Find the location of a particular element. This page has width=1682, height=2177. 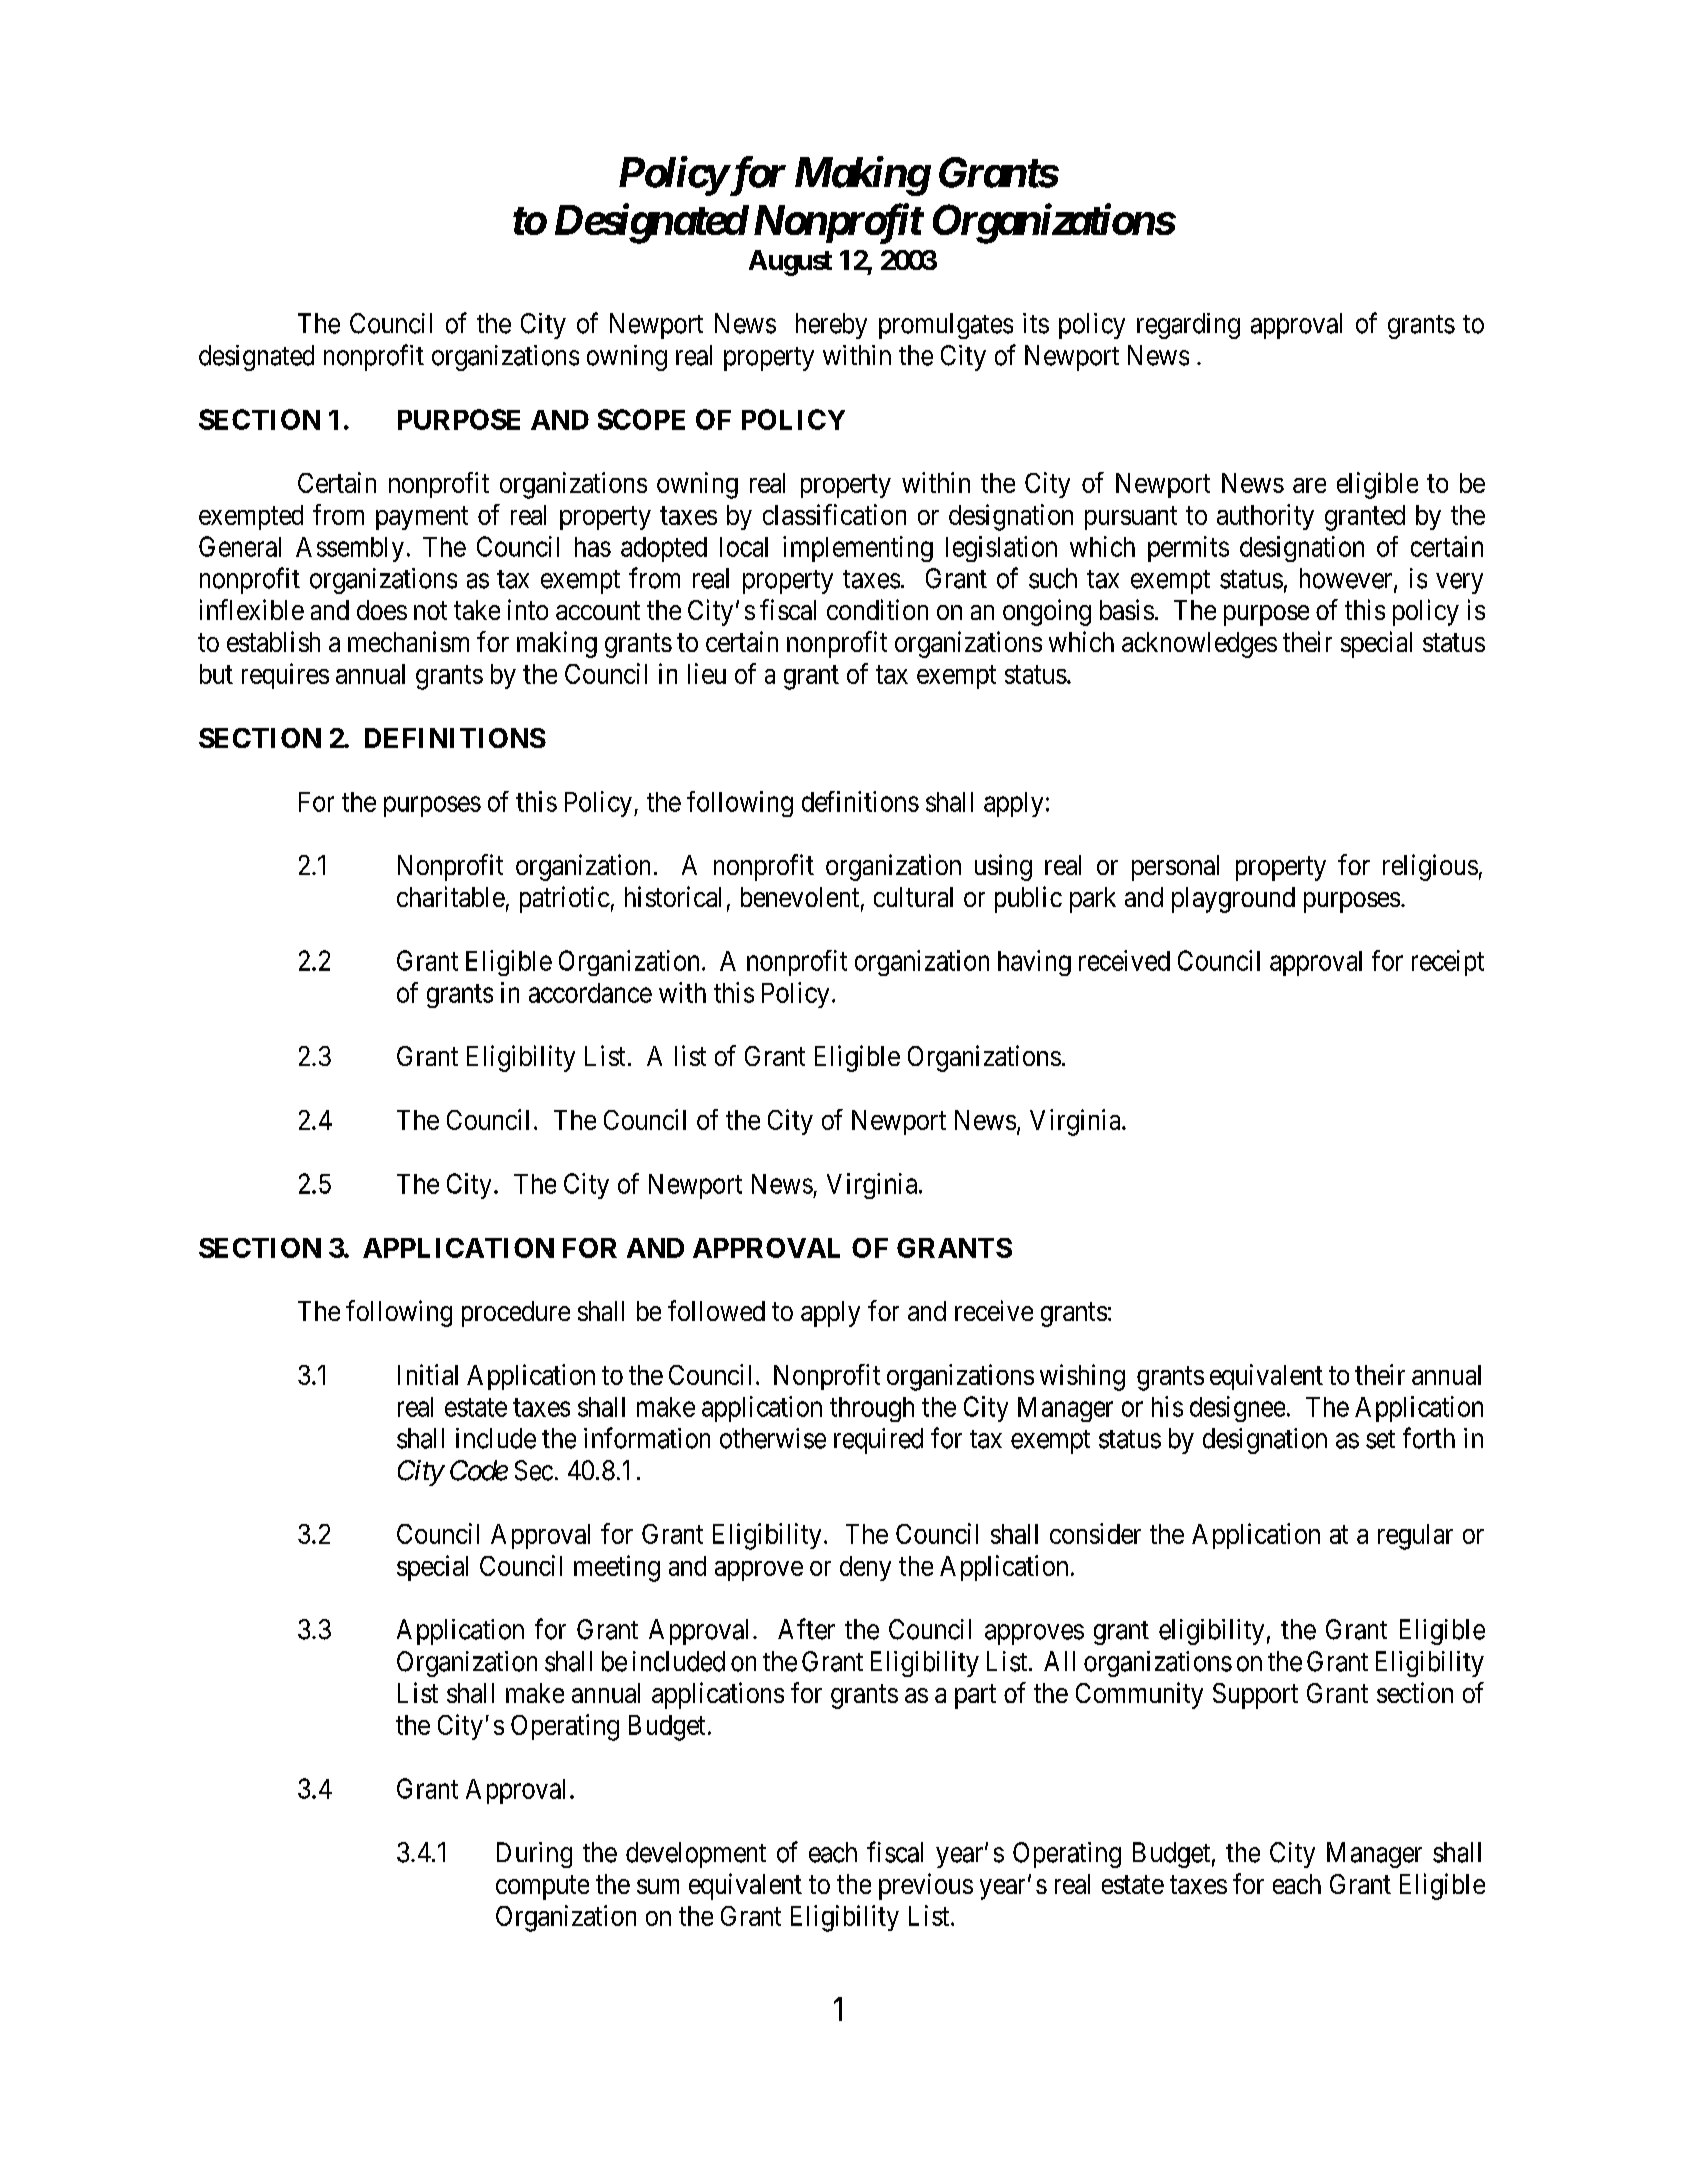

During is located at coordinates (534, 1855).
